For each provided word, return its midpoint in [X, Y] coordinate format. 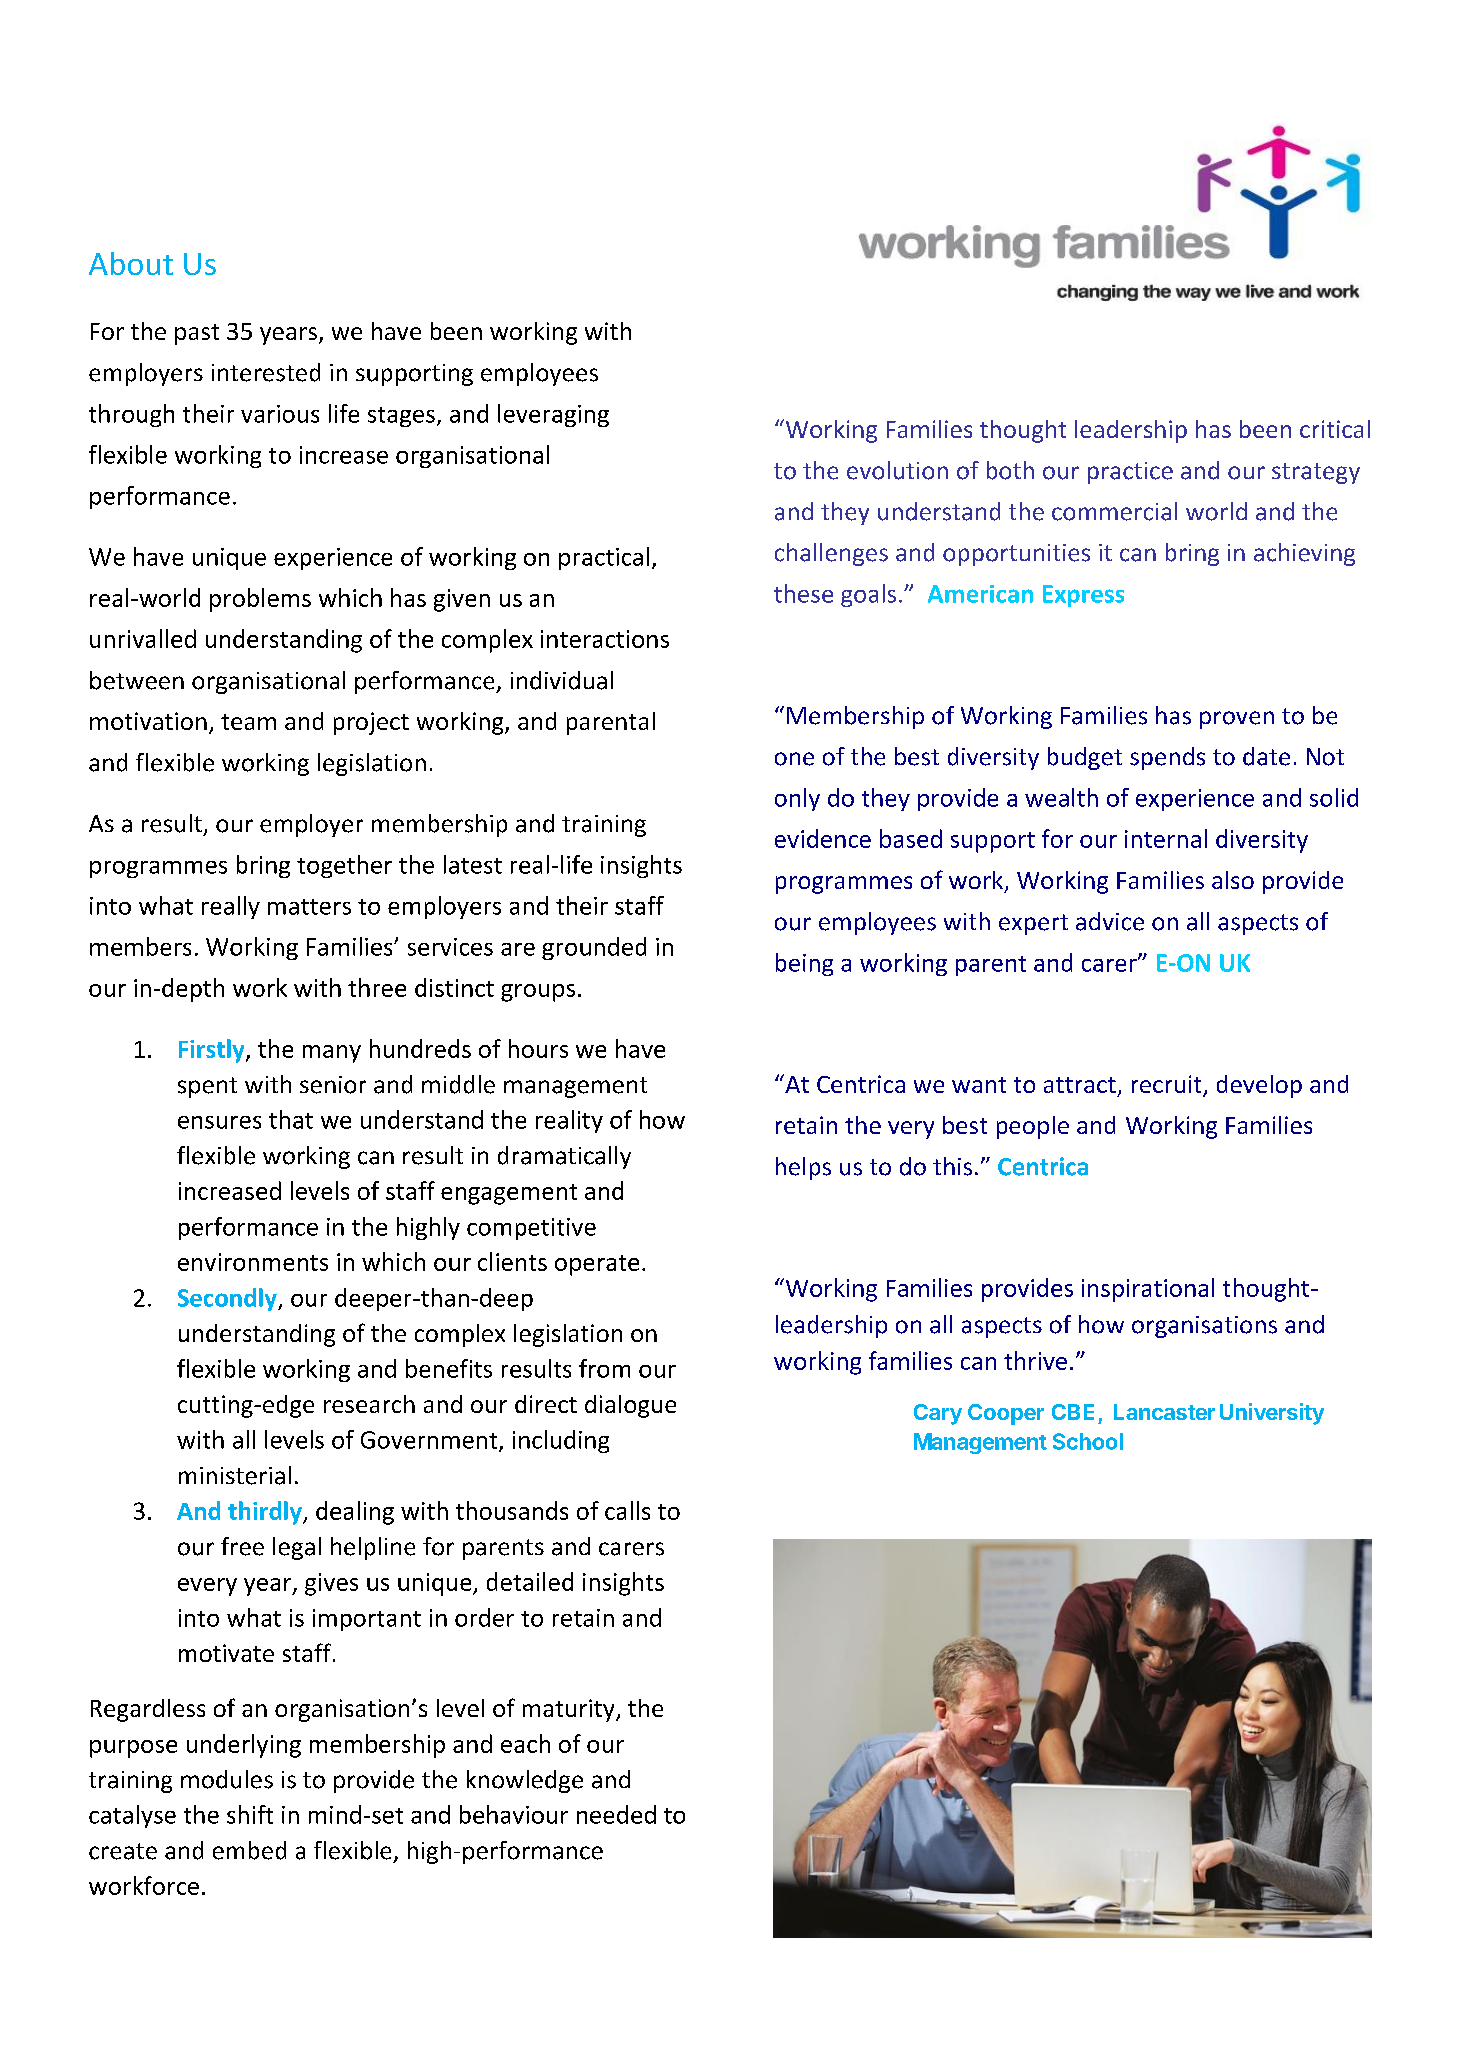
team [248, 722]
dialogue [630, 1406]
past [197, 334]
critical [1335, 429]
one [794, 759]
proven [1237, 720]
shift [250, 1814]
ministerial [235, 1475]
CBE [1073, 1412]
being [804, 964]
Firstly [213, 1051]
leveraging [553, 415]
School [1088, 1441]
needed [616, 1814]
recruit [1168, 1085]
